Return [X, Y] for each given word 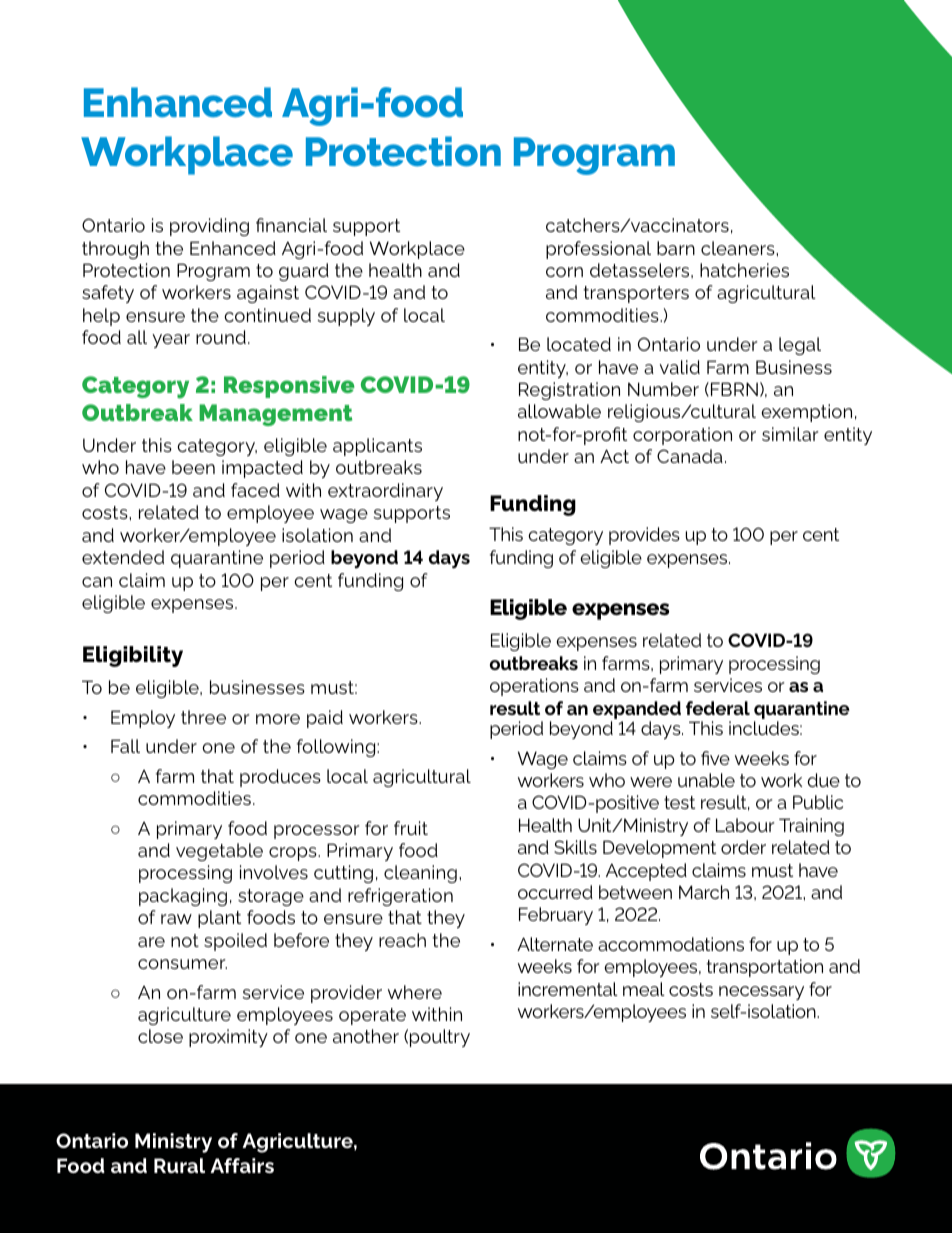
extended [123, 557]
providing [209, 227]
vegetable [219, 852]
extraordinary [385, 492]
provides [644, 536]
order [743, 847]
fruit [411, 828]
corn [564, 272]
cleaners [739, 248]
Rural [179, 1165]
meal [644, 989]
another [366, 1036]
